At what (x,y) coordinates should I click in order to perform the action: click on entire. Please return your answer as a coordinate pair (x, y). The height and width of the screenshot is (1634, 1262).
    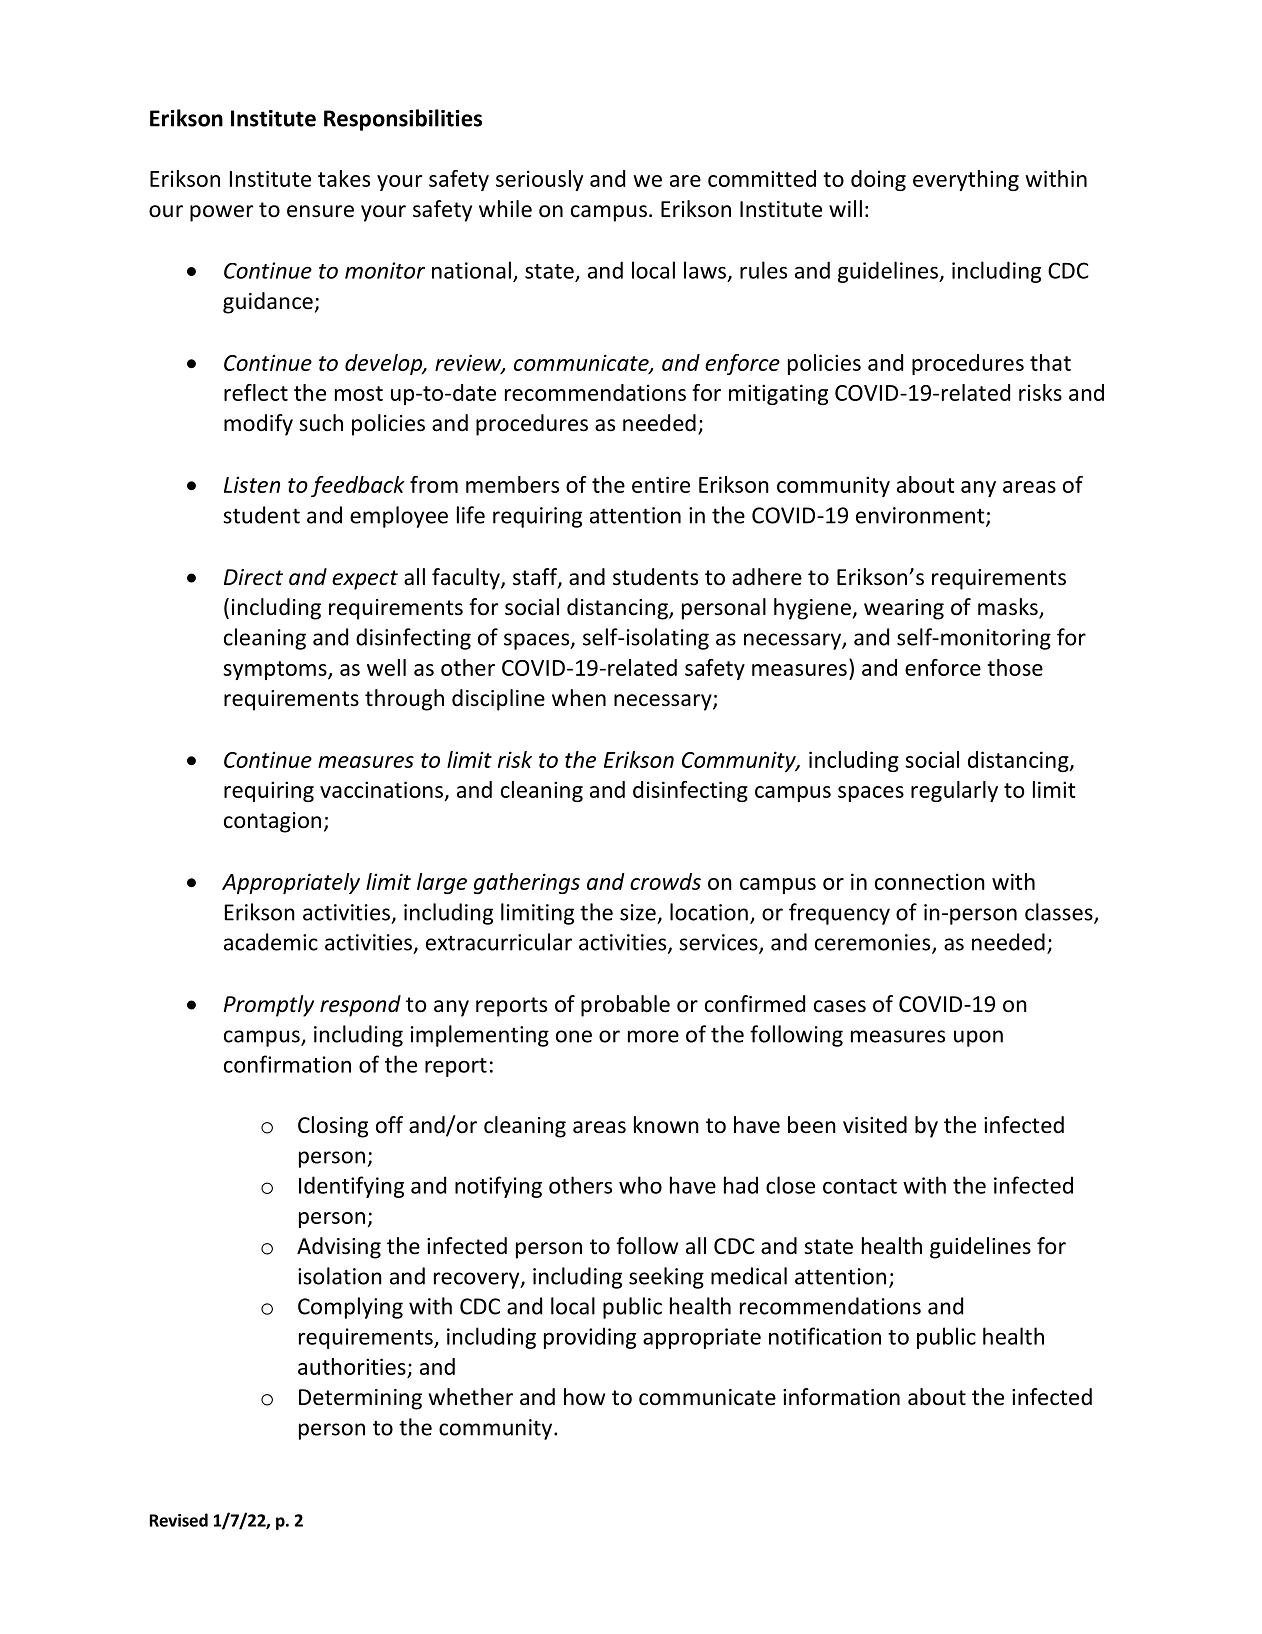
    Looking at the image, I should click on (661, 484).
